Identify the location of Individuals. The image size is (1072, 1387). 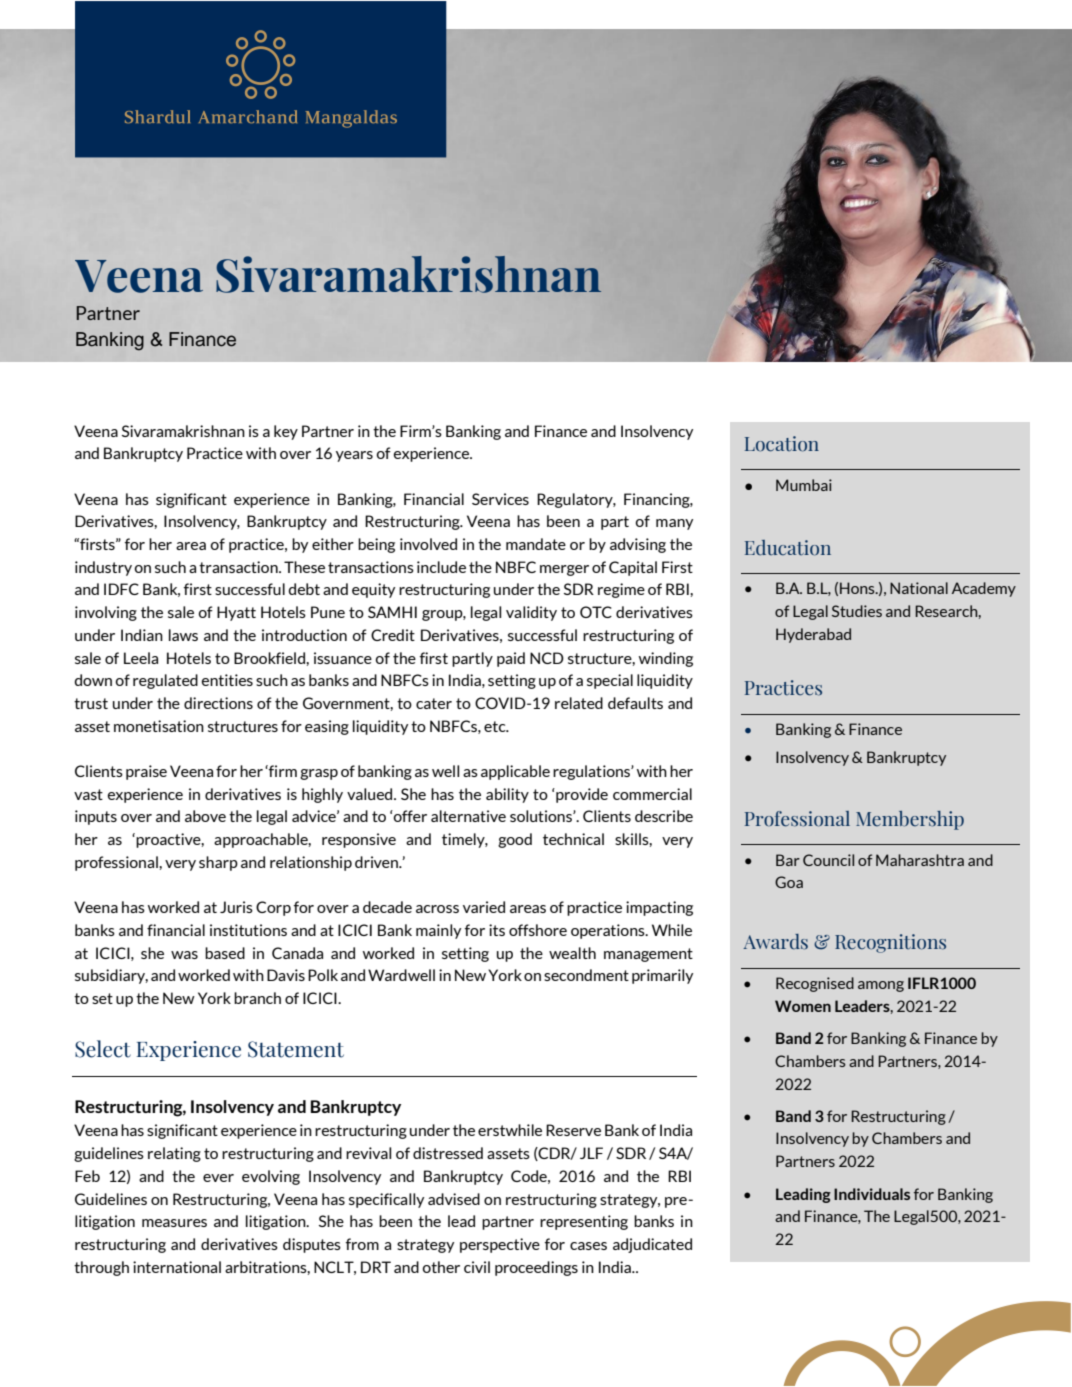
(872, 1194).
